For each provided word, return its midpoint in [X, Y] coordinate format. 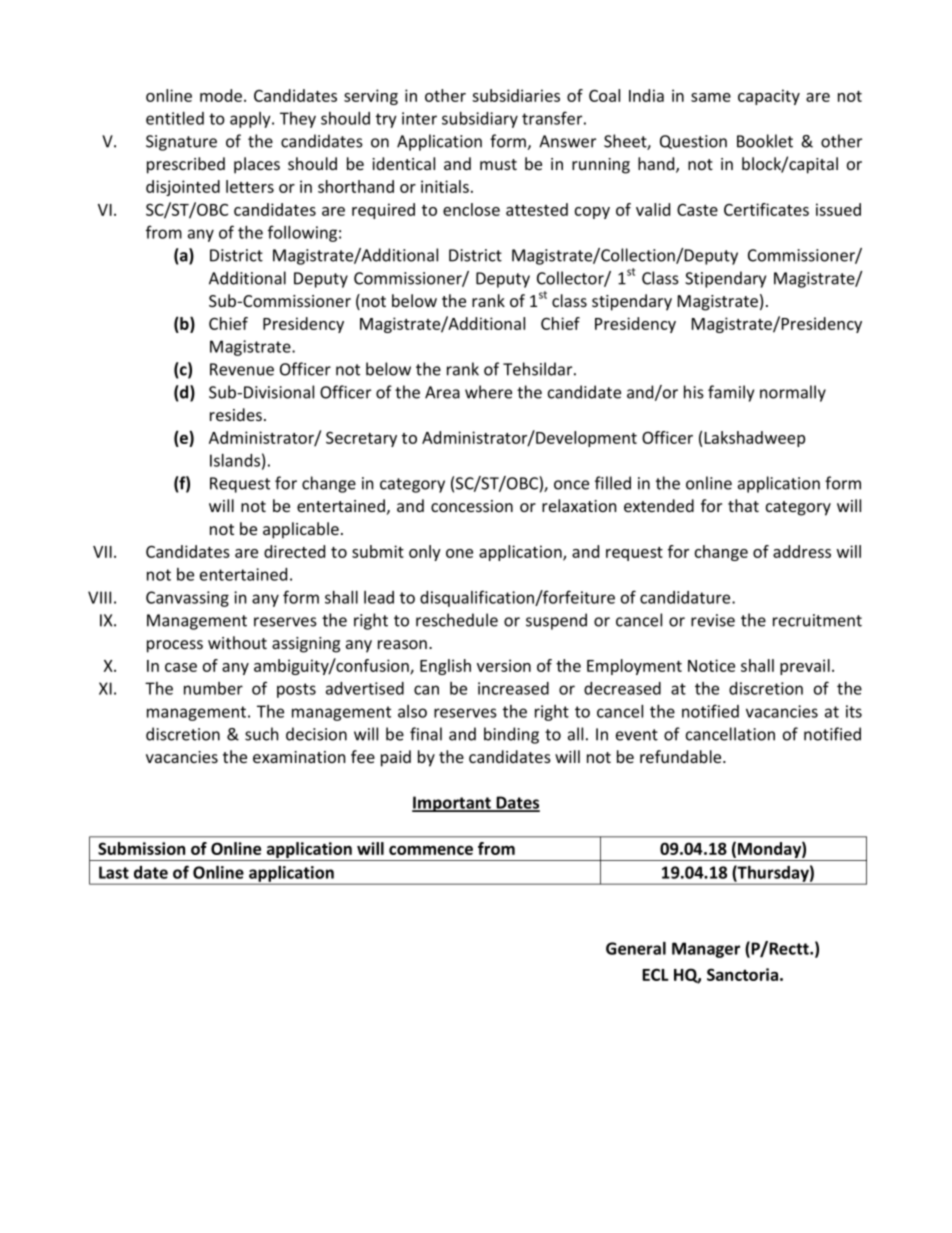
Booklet [765, 141]
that [743, 505]
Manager [706, 950]
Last [114, 872]
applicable [301, 530]
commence [431, 850]
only [425, 553]
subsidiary [480, 120]
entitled [175, 118]
